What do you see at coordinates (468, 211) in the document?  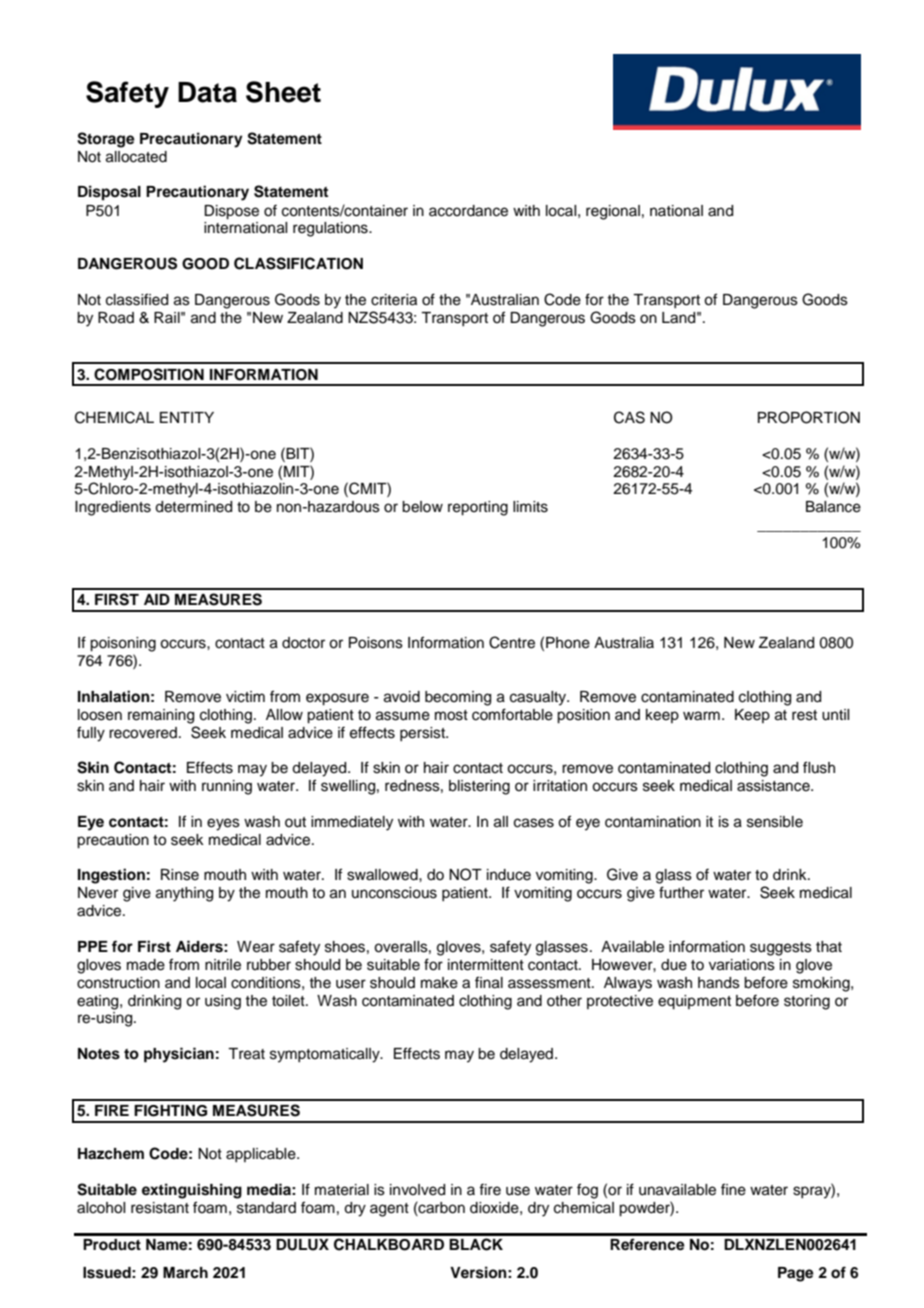 I see `accordance` at bounding box center [468, 211].
